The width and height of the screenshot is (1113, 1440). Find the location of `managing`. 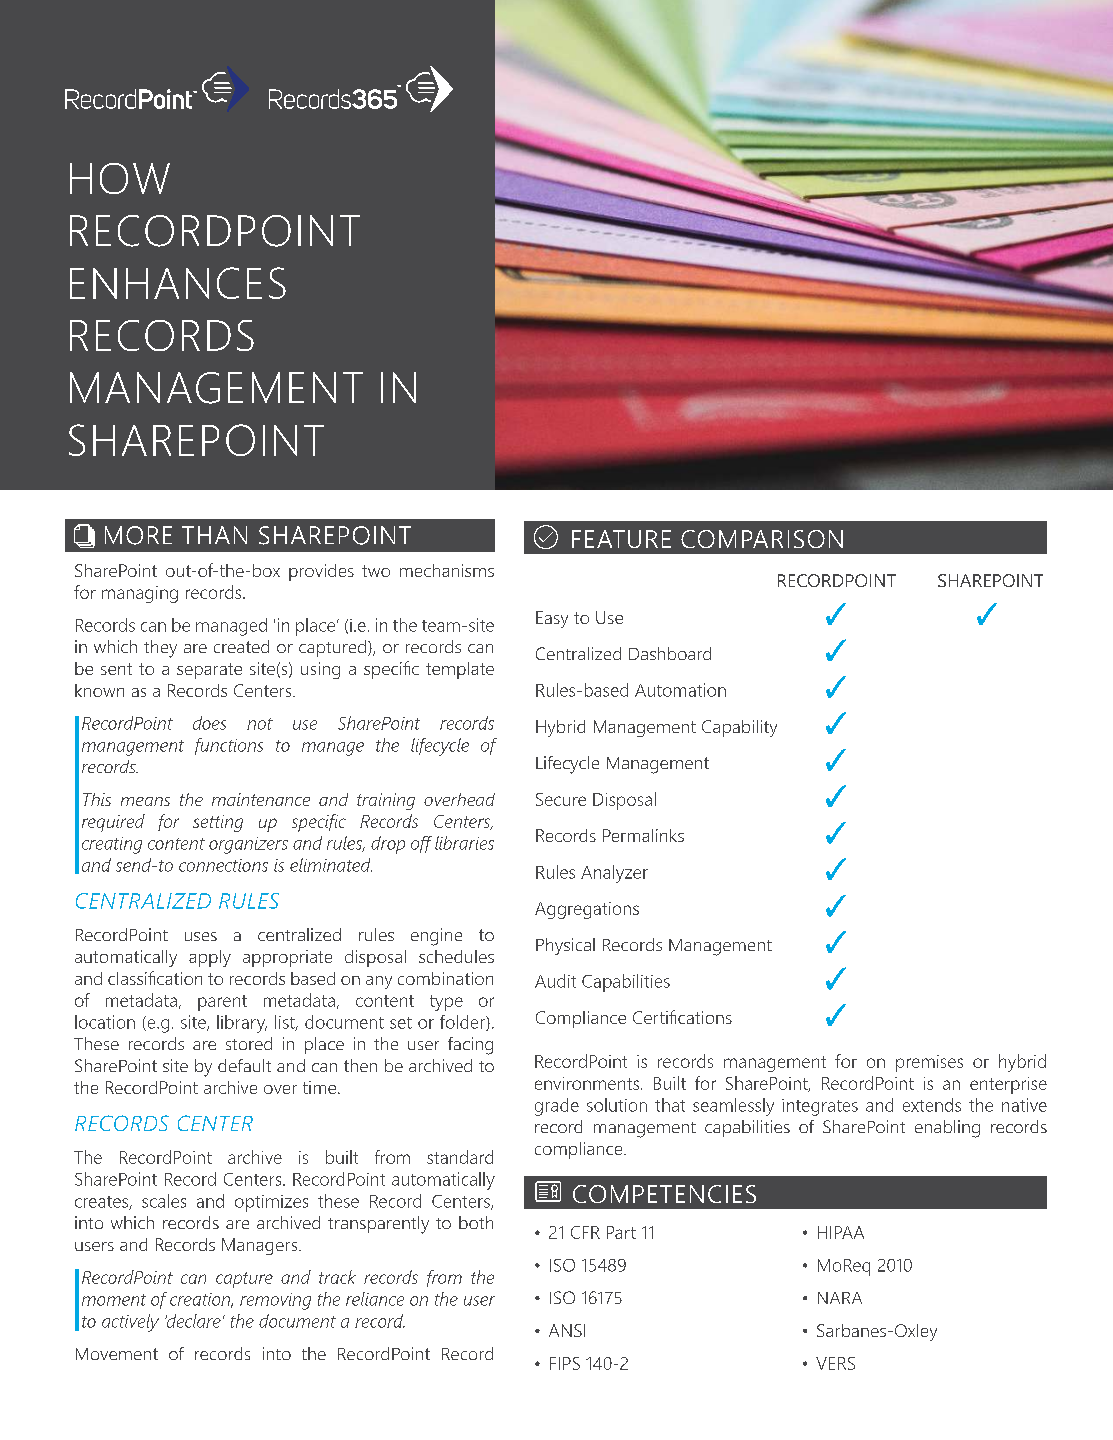

managing is located at coordinates (140, 594).
